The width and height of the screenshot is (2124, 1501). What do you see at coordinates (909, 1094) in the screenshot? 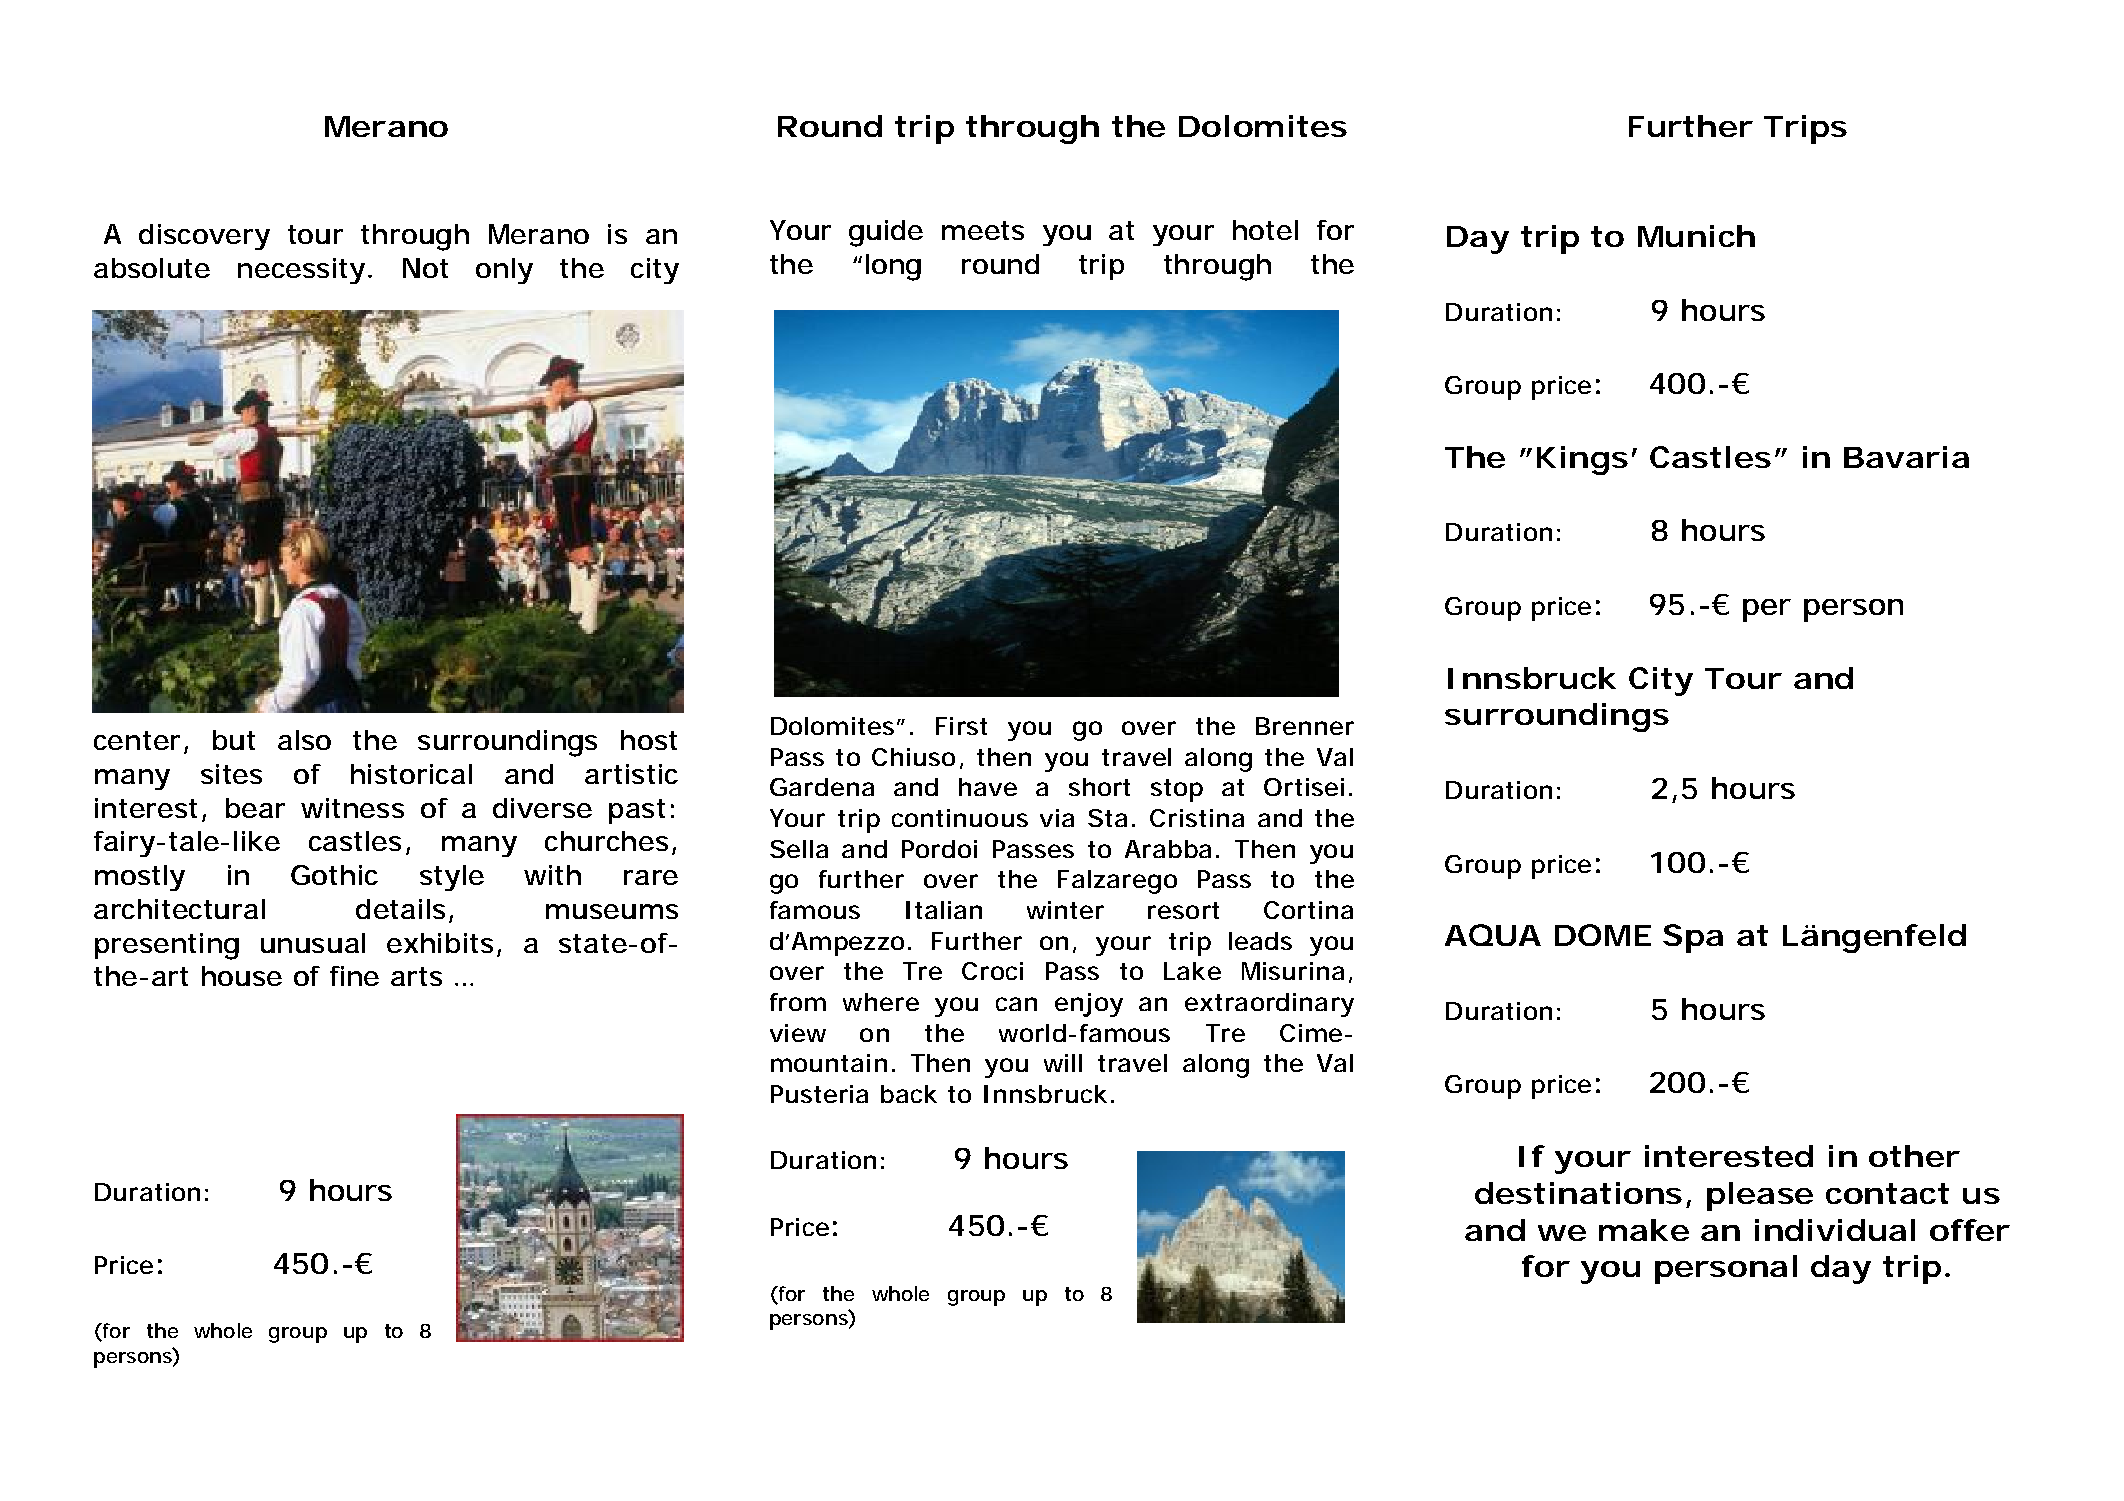
I see `back` at bounding box center [909, 1094].
